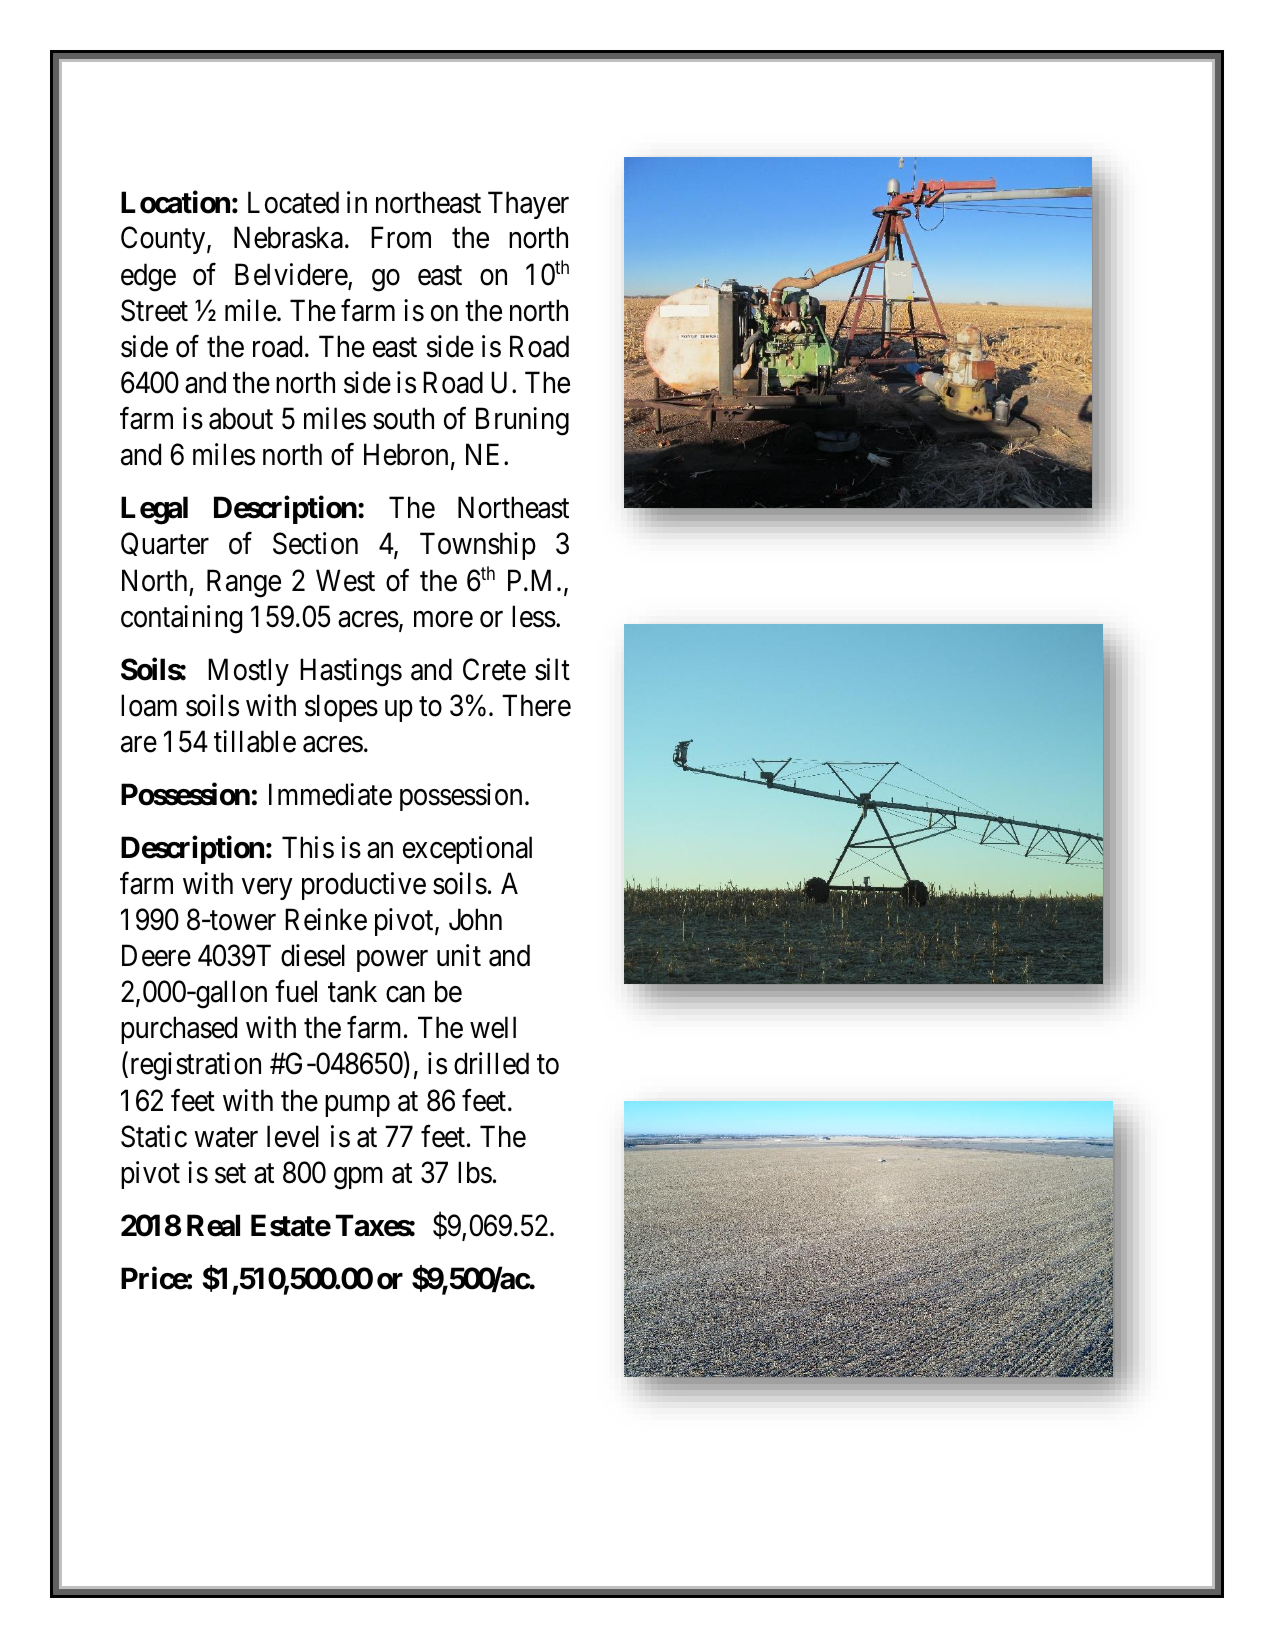 The width and height of the screenshot is (1274, 1648). Describe the element at coordinates (352, 991) in the screenshot. I see `tank` at that location.
